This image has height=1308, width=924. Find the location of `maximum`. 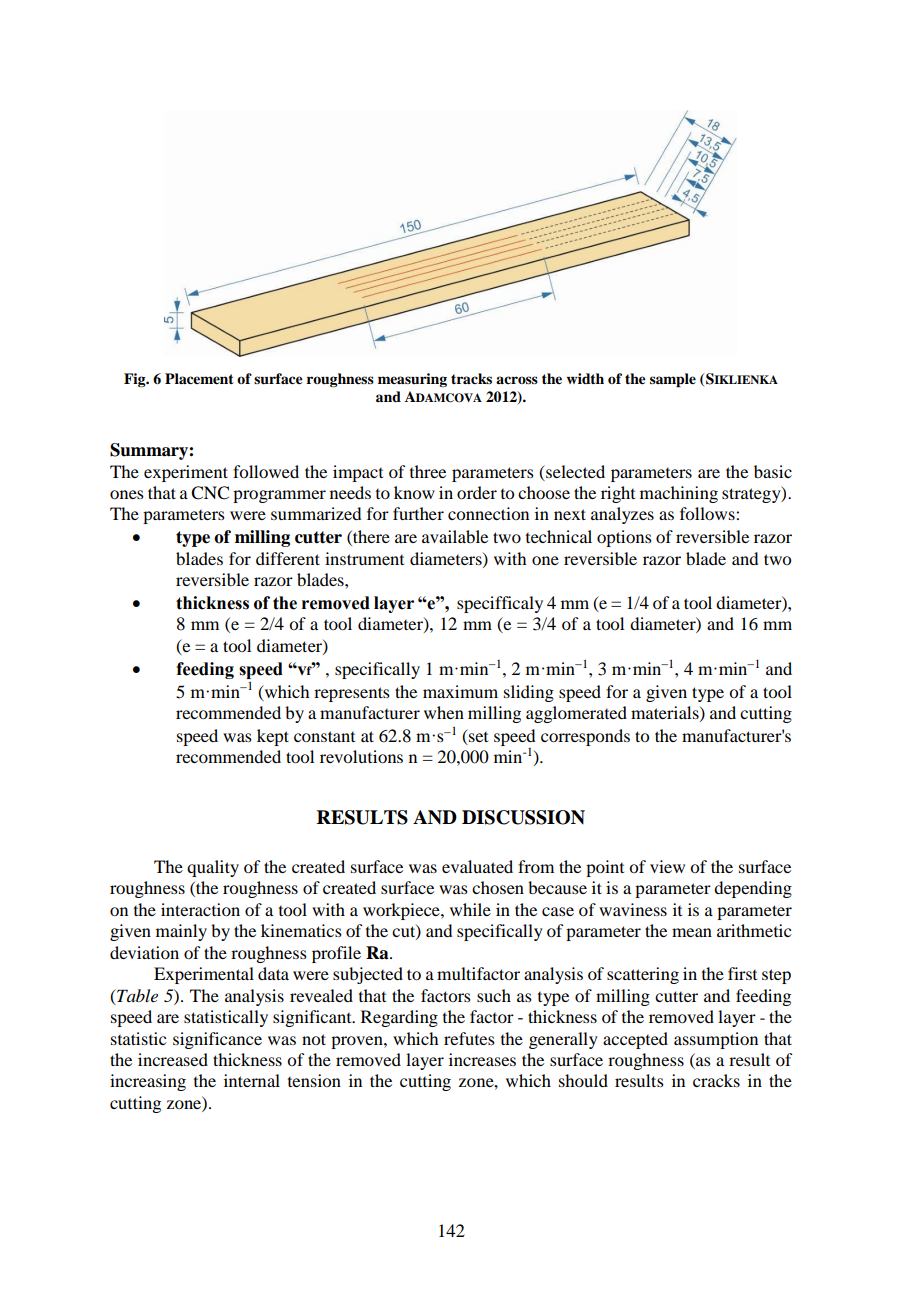

maximum is located at coordinates (460, 691).
